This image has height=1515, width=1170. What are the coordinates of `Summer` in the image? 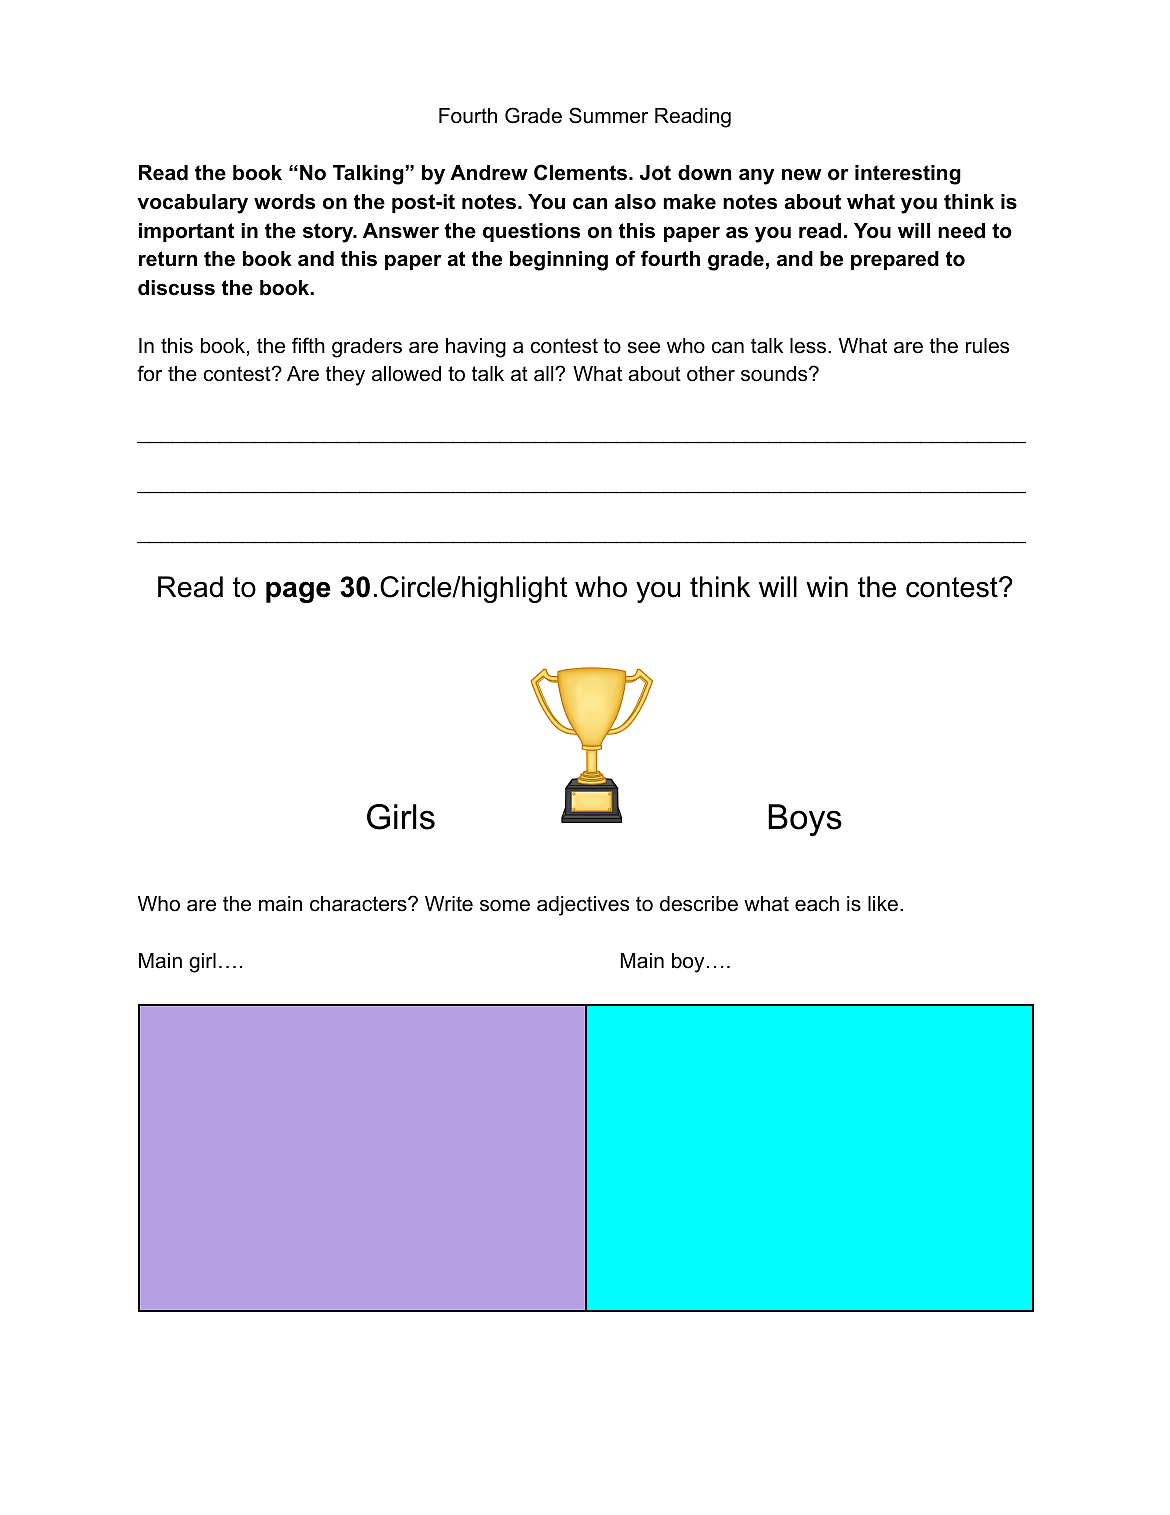 It's located at (608, 115).
